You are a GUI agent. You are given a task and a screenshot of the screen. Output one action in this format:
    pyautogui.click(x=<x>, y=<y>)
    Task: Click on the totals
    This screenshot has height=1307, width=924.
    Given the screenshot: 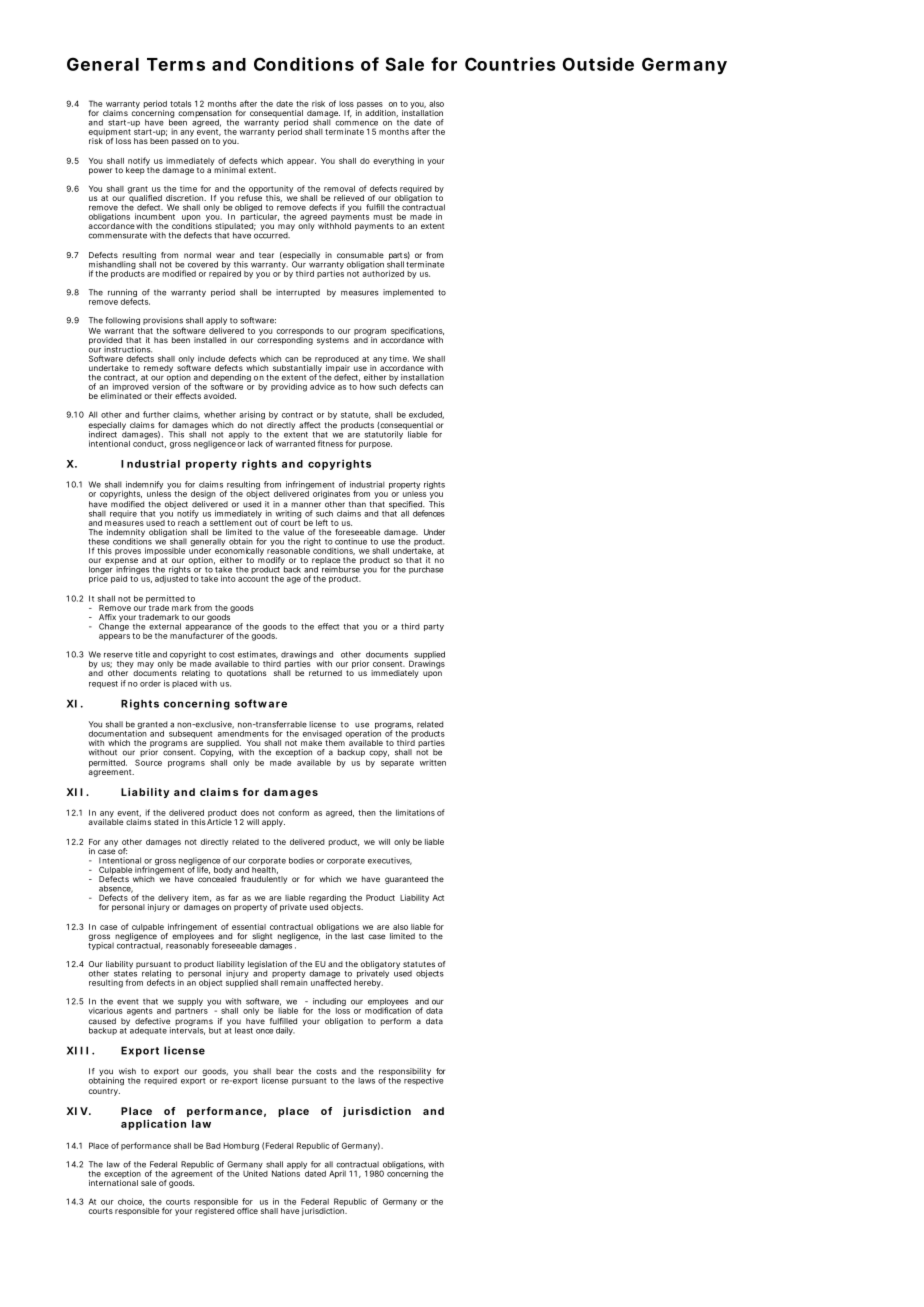 What is the action you would take?
    pyautogui.click(x=180, y=104)
